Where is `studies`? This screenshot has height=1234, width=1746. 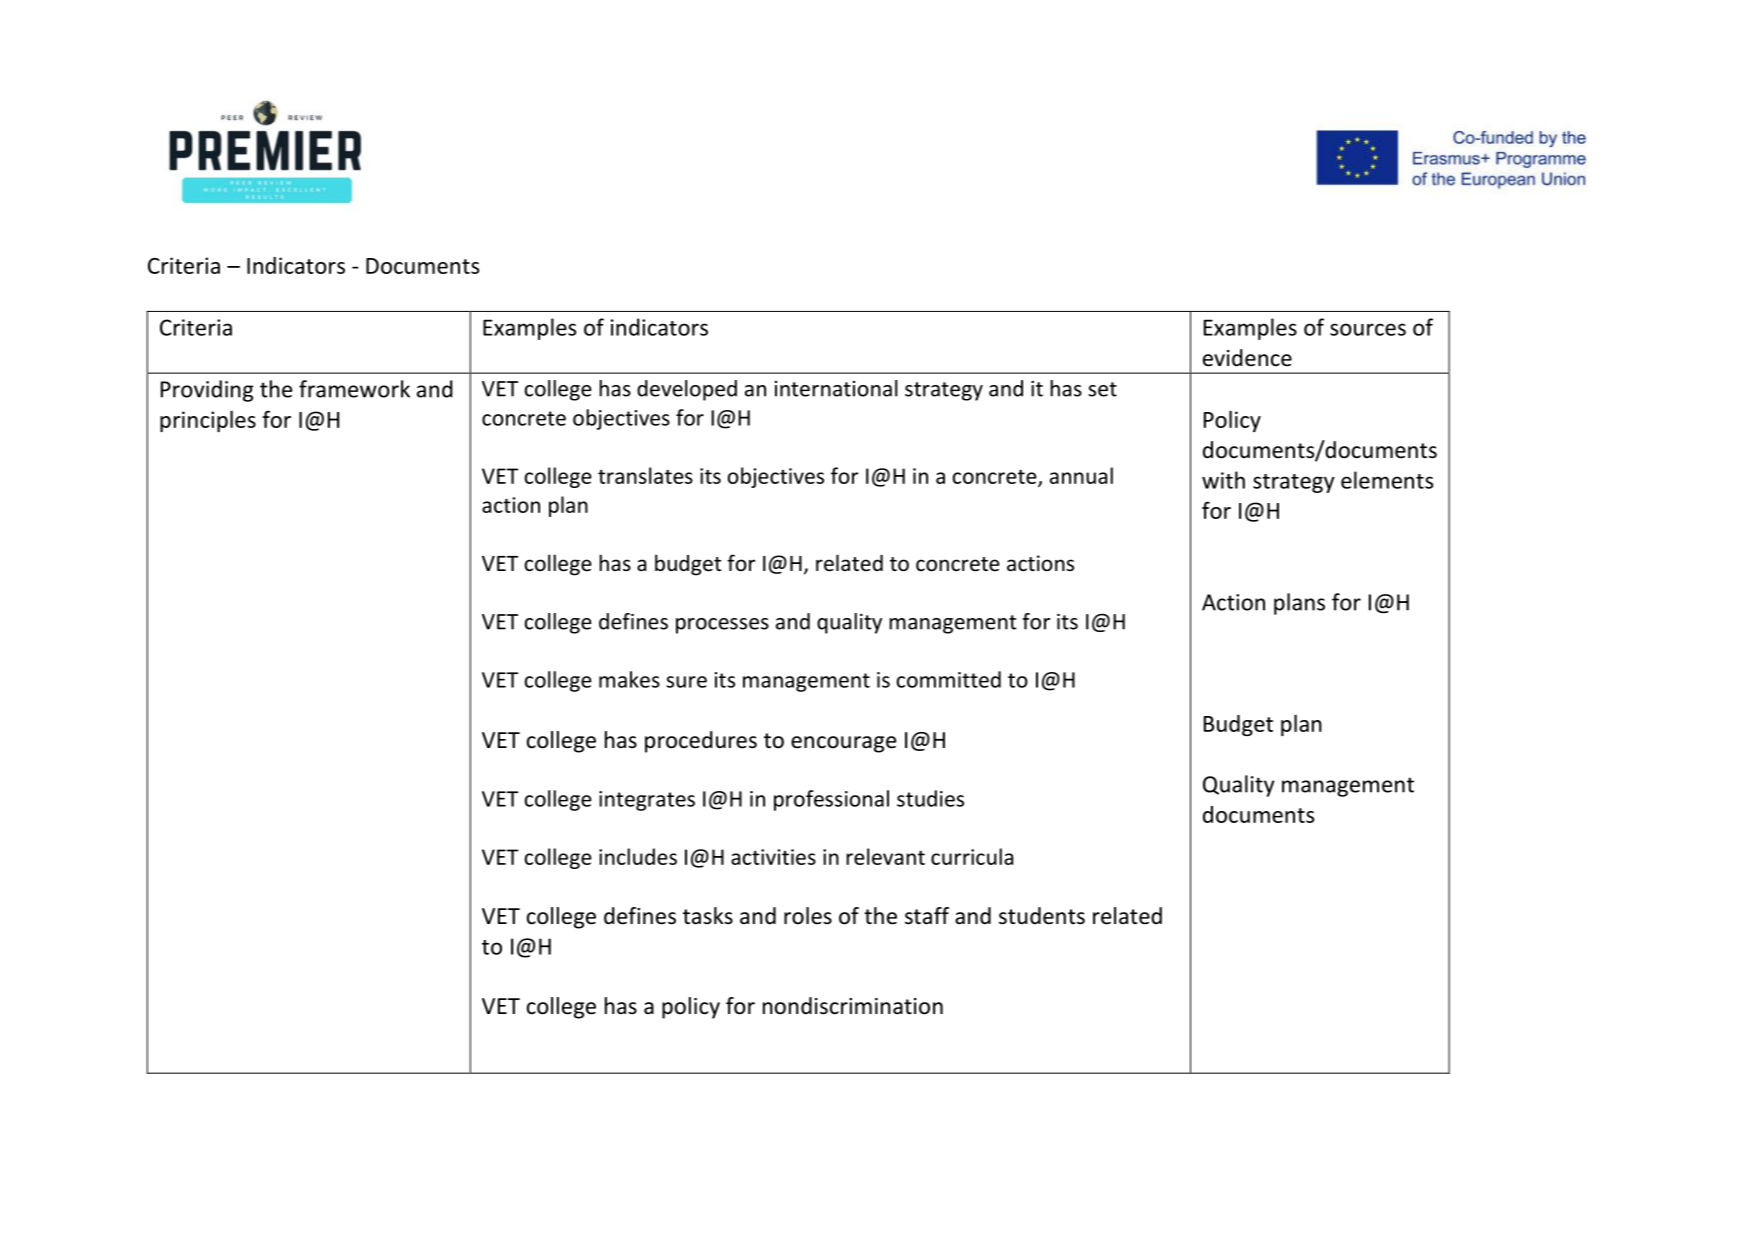 studies is located at coordinates (930, 798).
